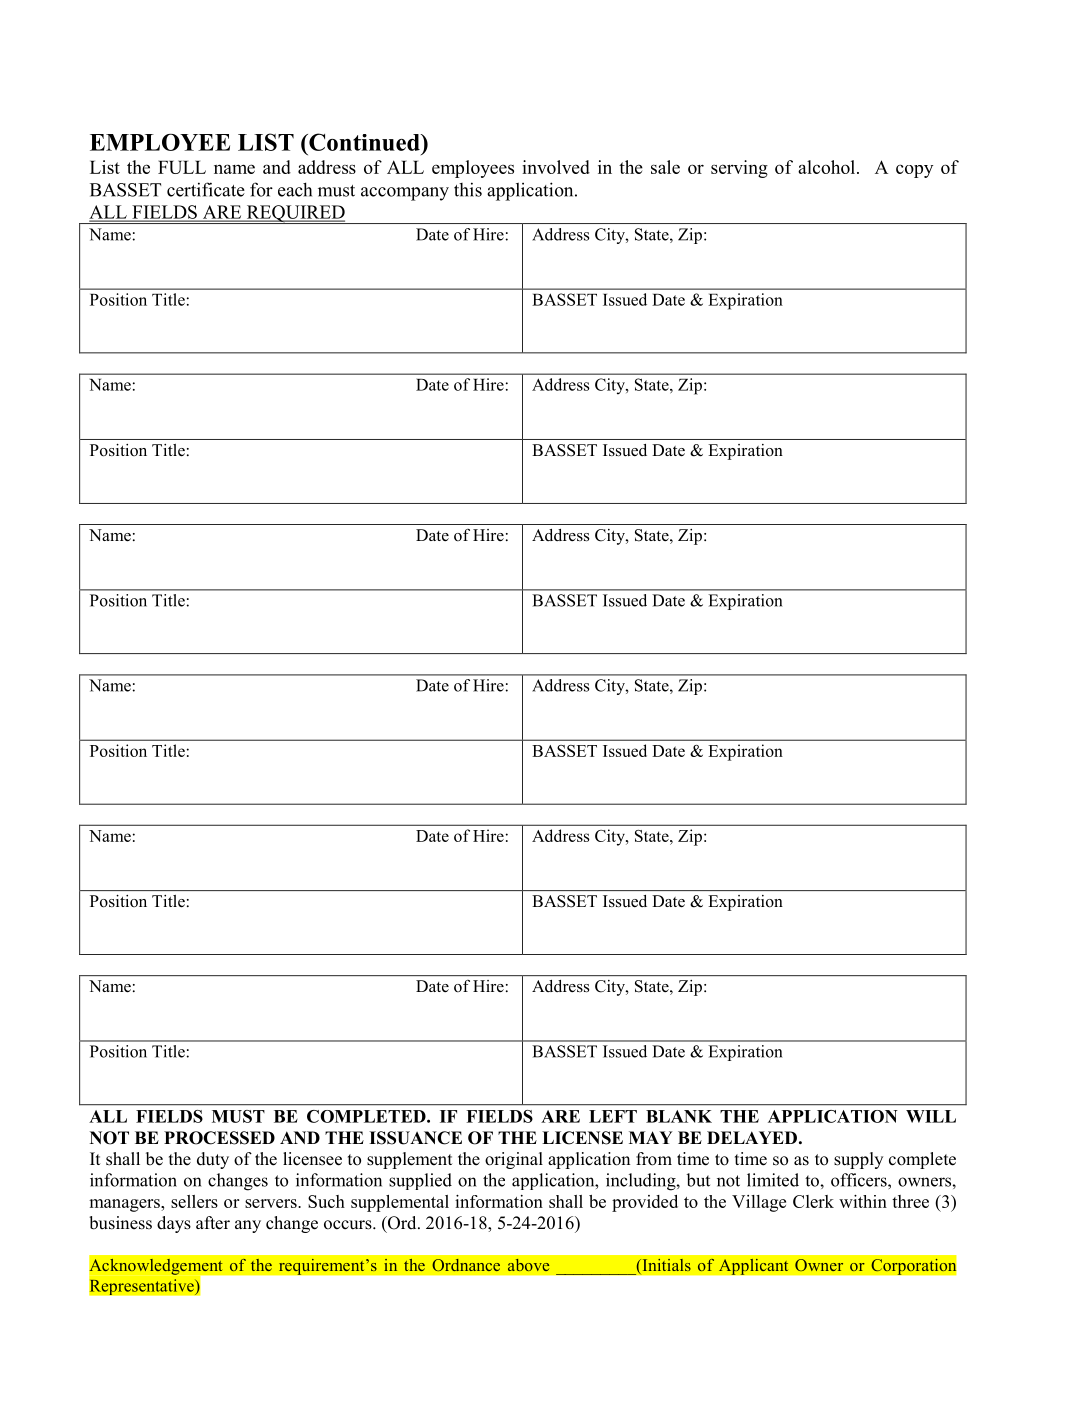 This image has height=1403, width=1084. What do you see at coordinates (219, 1138) in the image?
I see `PROCESSED` at bounding box center [219, 1138].
